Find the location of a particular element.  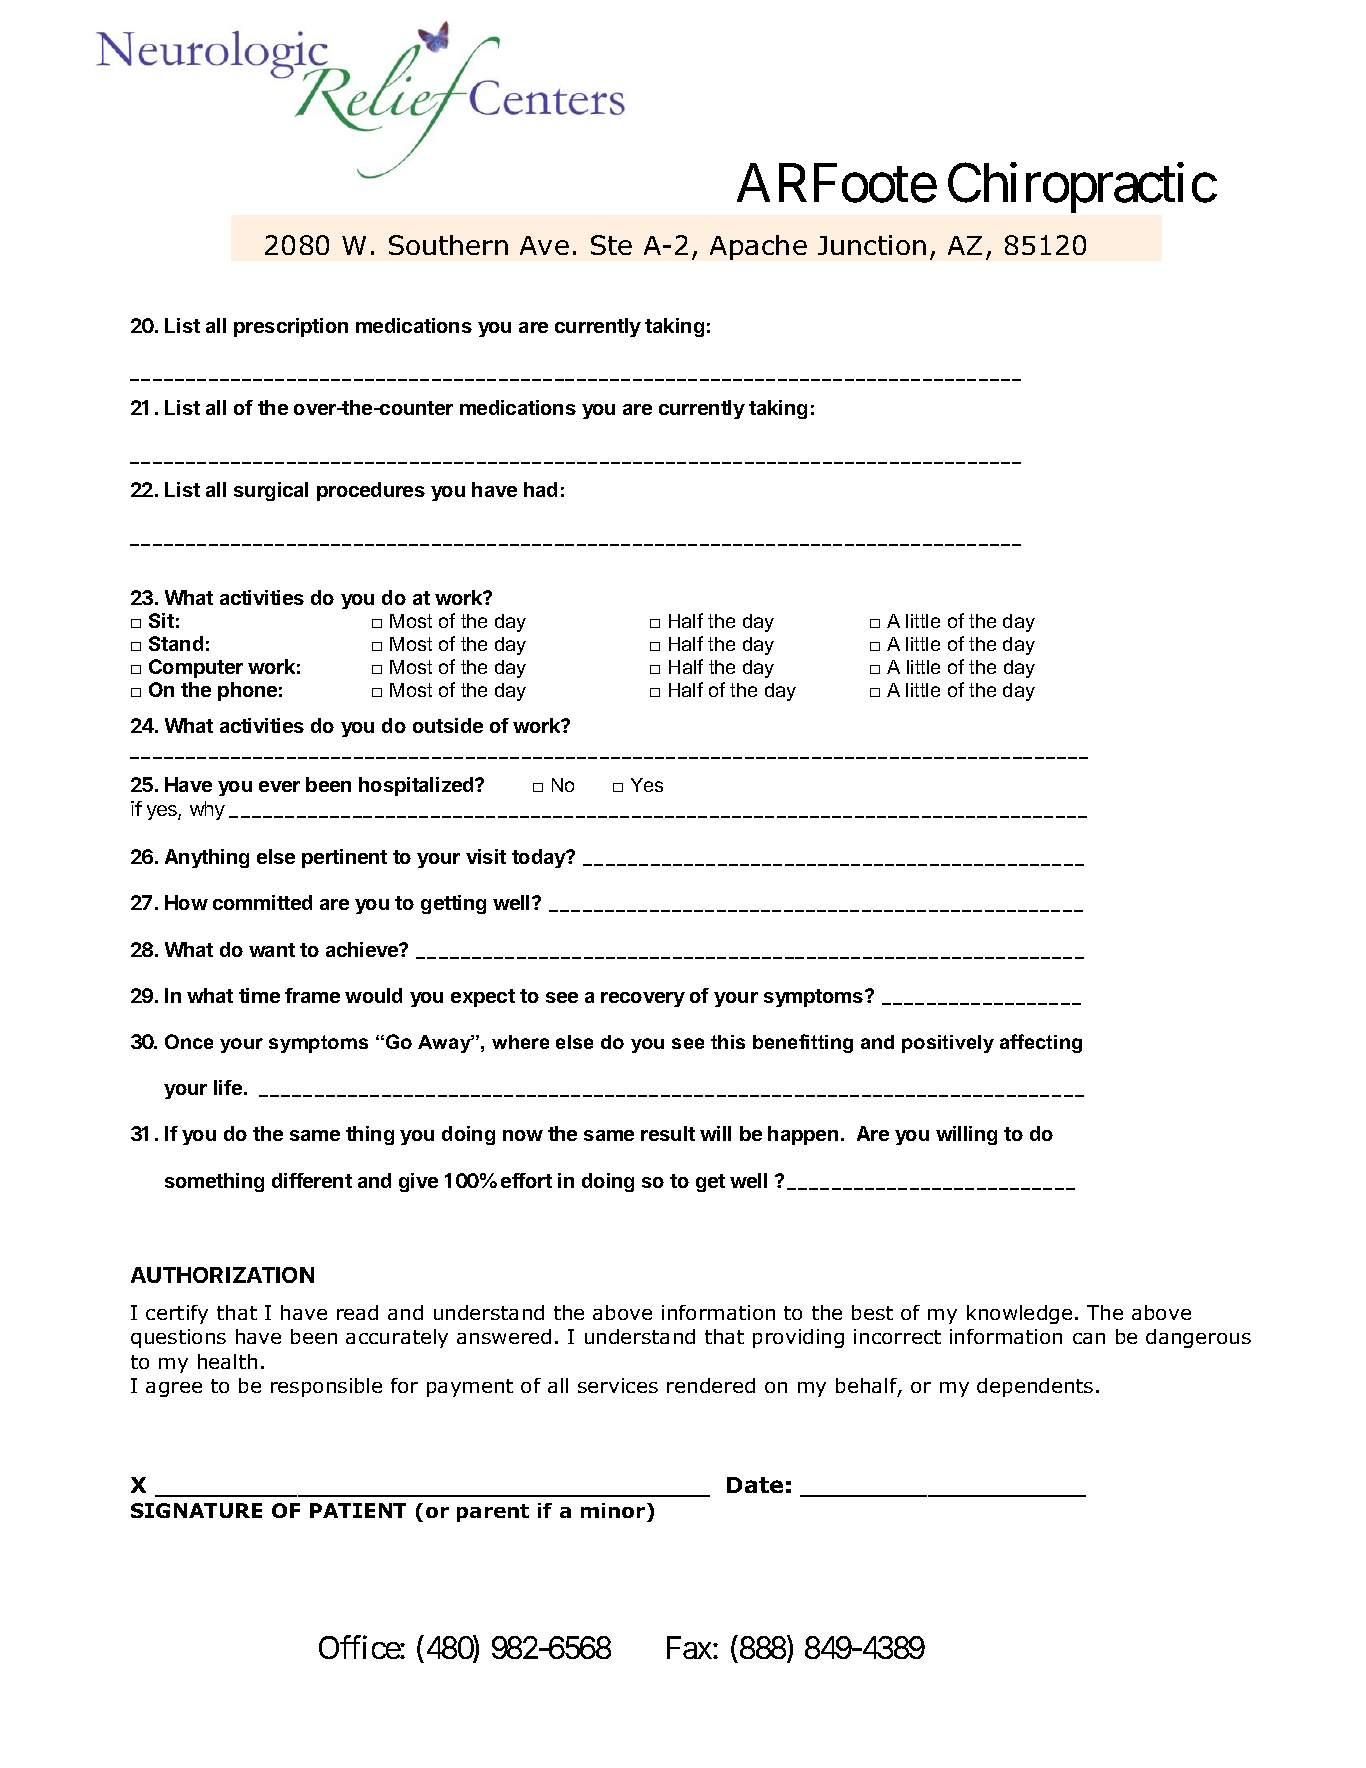

Apache is located at coordinates (758, 247).
